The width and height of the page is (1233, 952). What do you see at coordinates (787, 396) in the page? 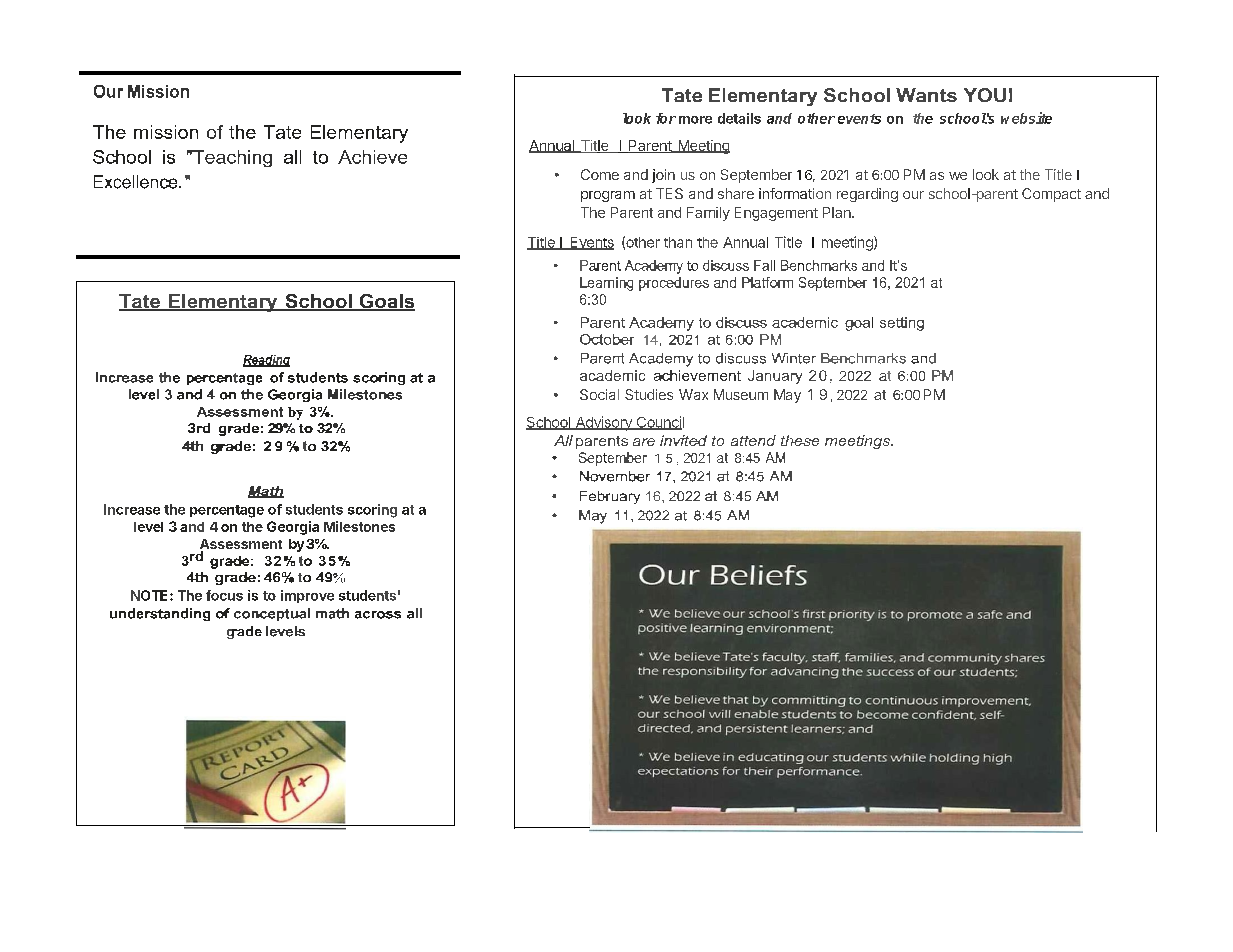
I see `May` at bounding box center [787, 396].
